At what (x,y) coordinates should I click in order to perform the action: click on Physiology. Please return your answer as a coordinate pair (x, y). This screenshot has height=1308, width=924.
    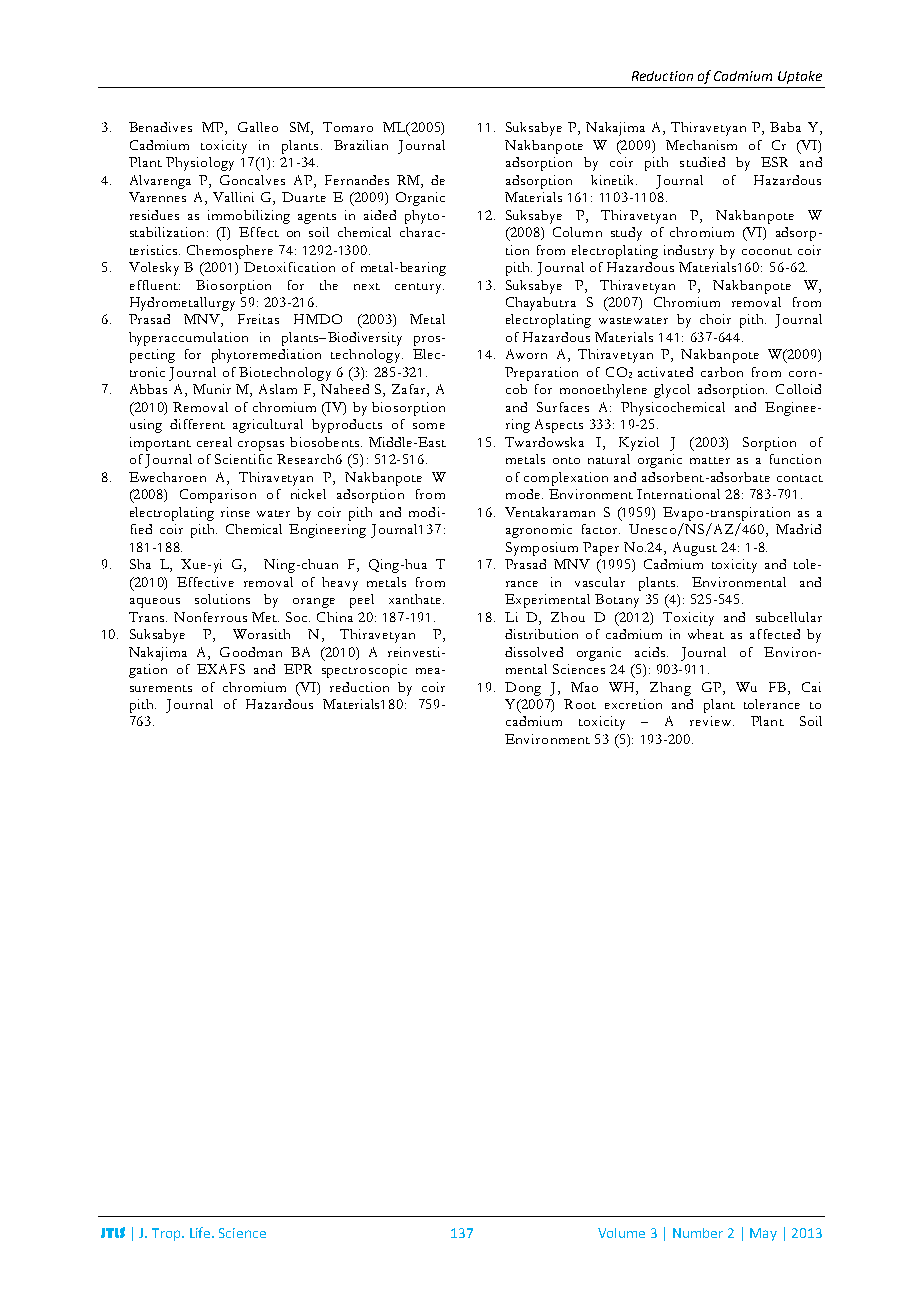
    Looking at the image, I should click on (200, 164).
